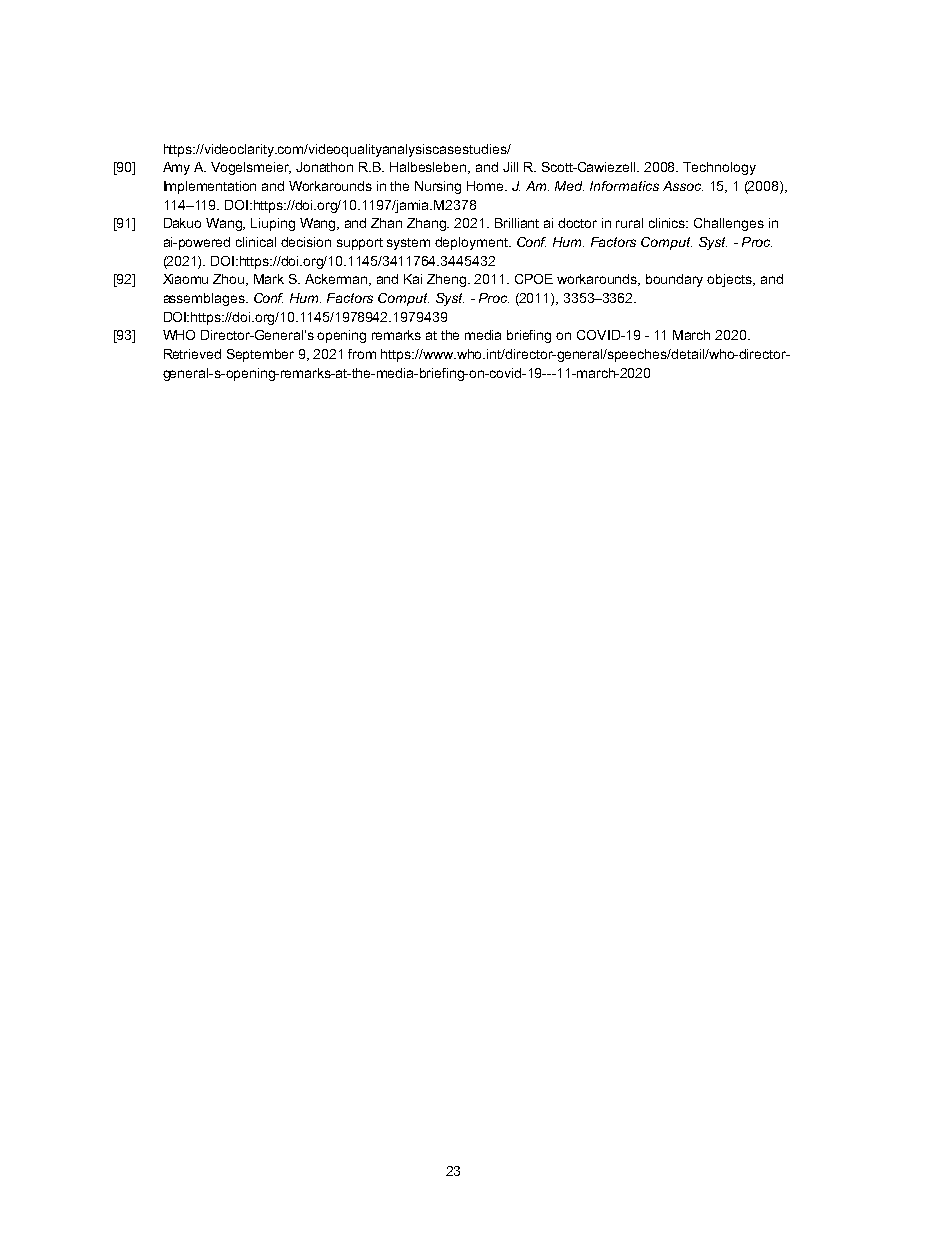  Describe the element at coordinates (510, 167) in the screenshot. I see `Jill` at that location.
